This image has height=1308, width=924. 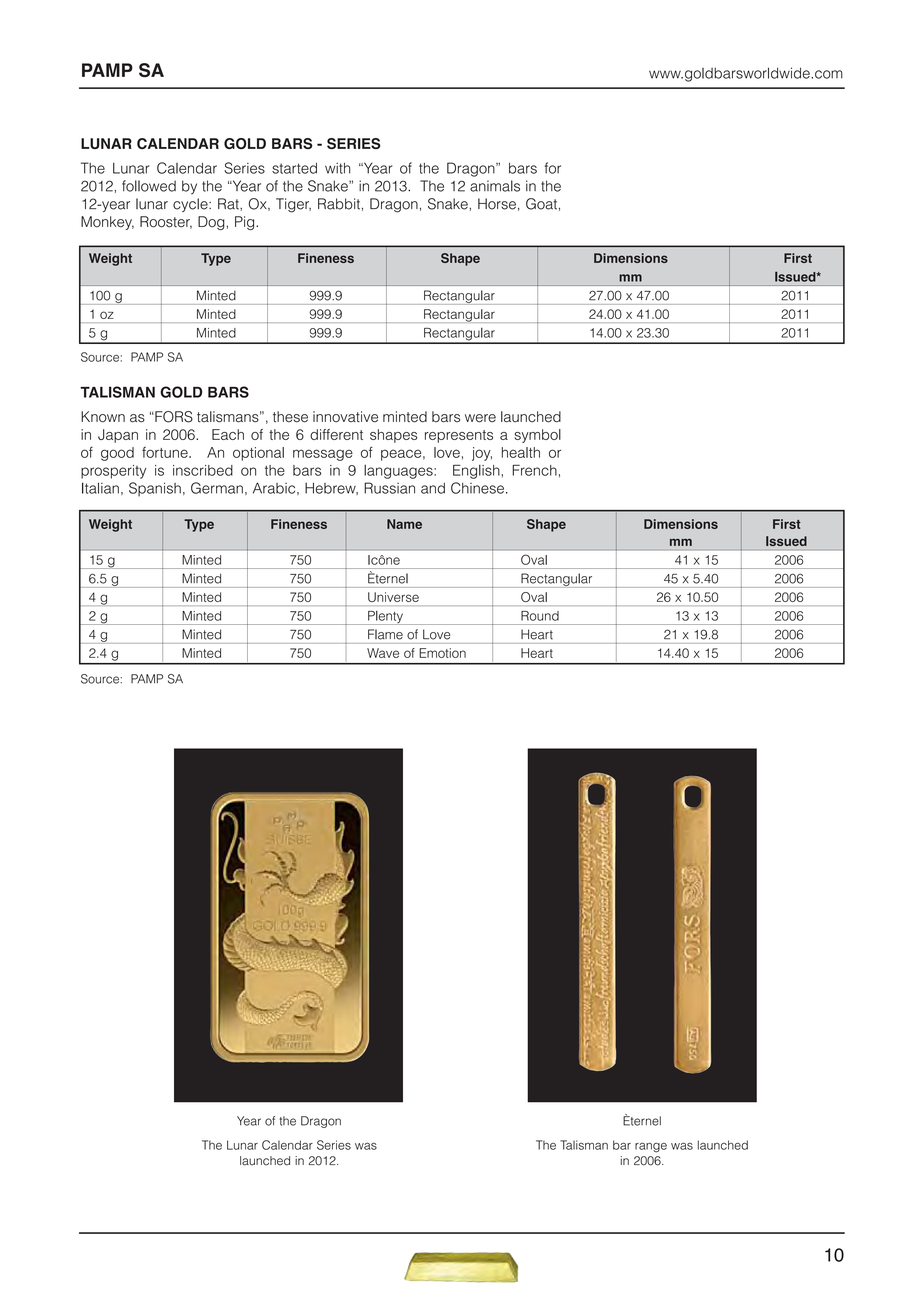 I want to click on Spanish, so click(x=155, y=489).
